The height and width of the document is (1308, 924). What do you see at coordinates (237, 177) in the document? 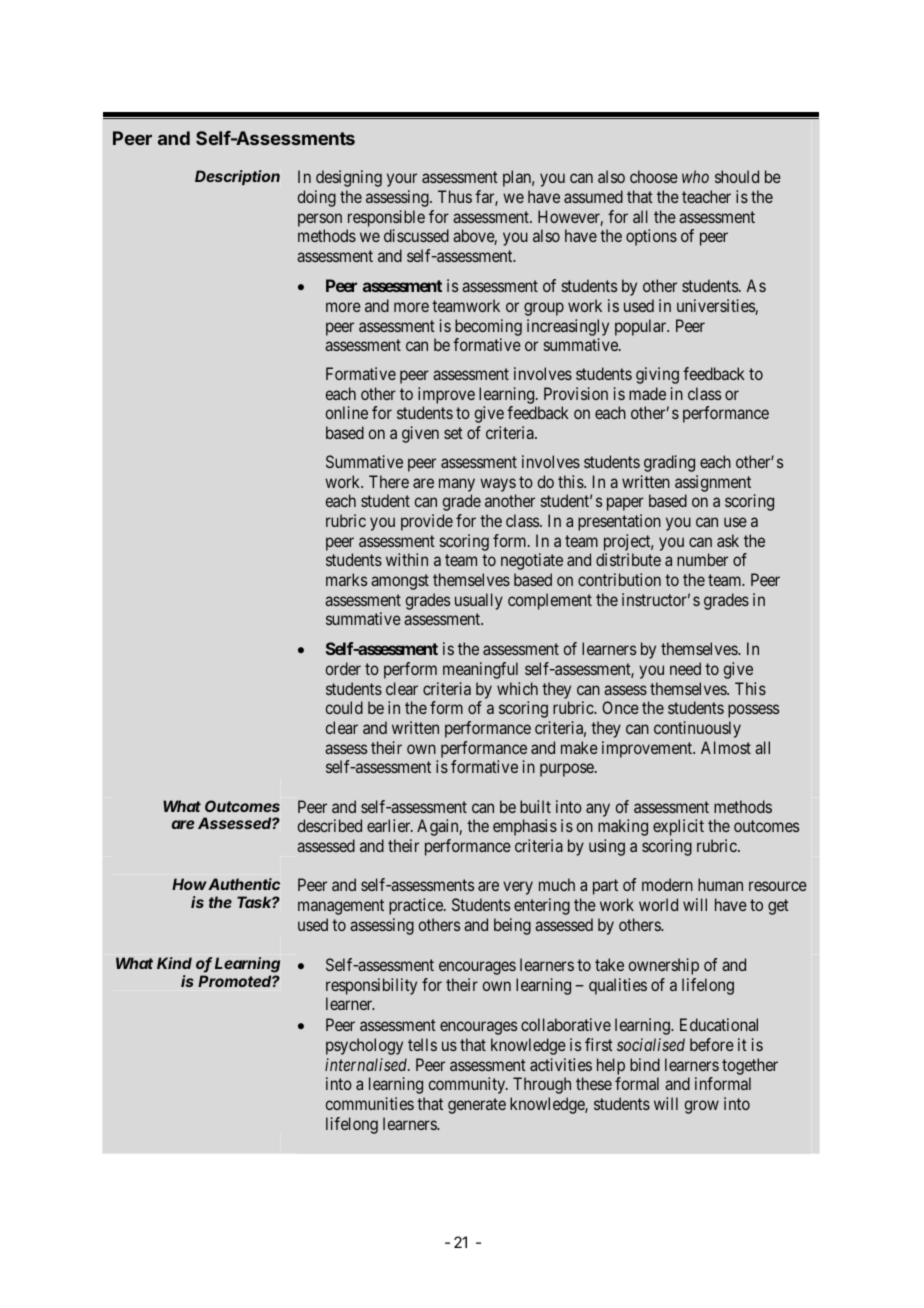
I see `Description` at bounding box center [237, 177].
